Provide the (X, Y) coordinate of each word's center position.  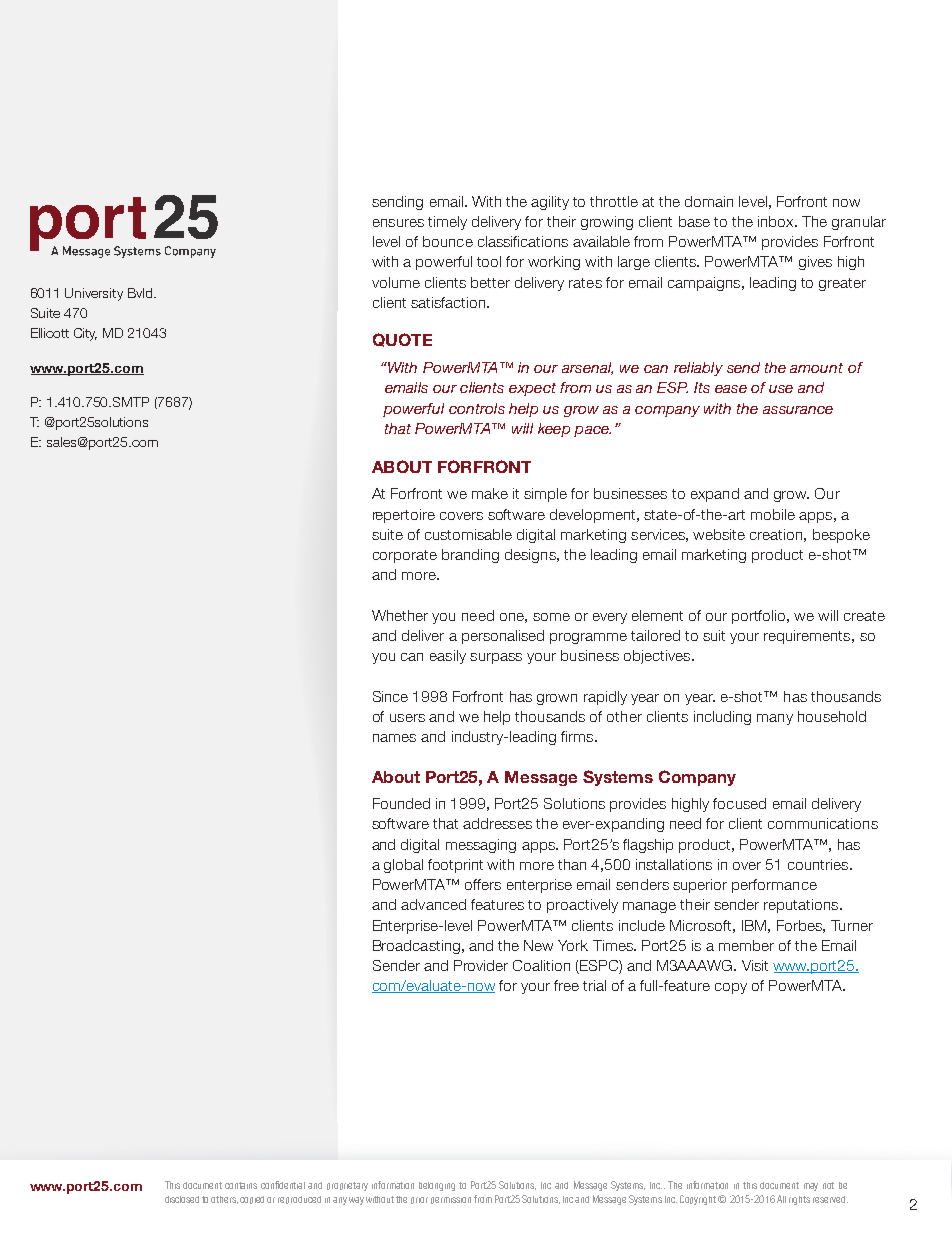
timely (447, 223)
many (775, 719)
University (94, 294)
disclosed (182, 1199)
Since (390, 696)
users (407, 718)
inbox (777, 221)
